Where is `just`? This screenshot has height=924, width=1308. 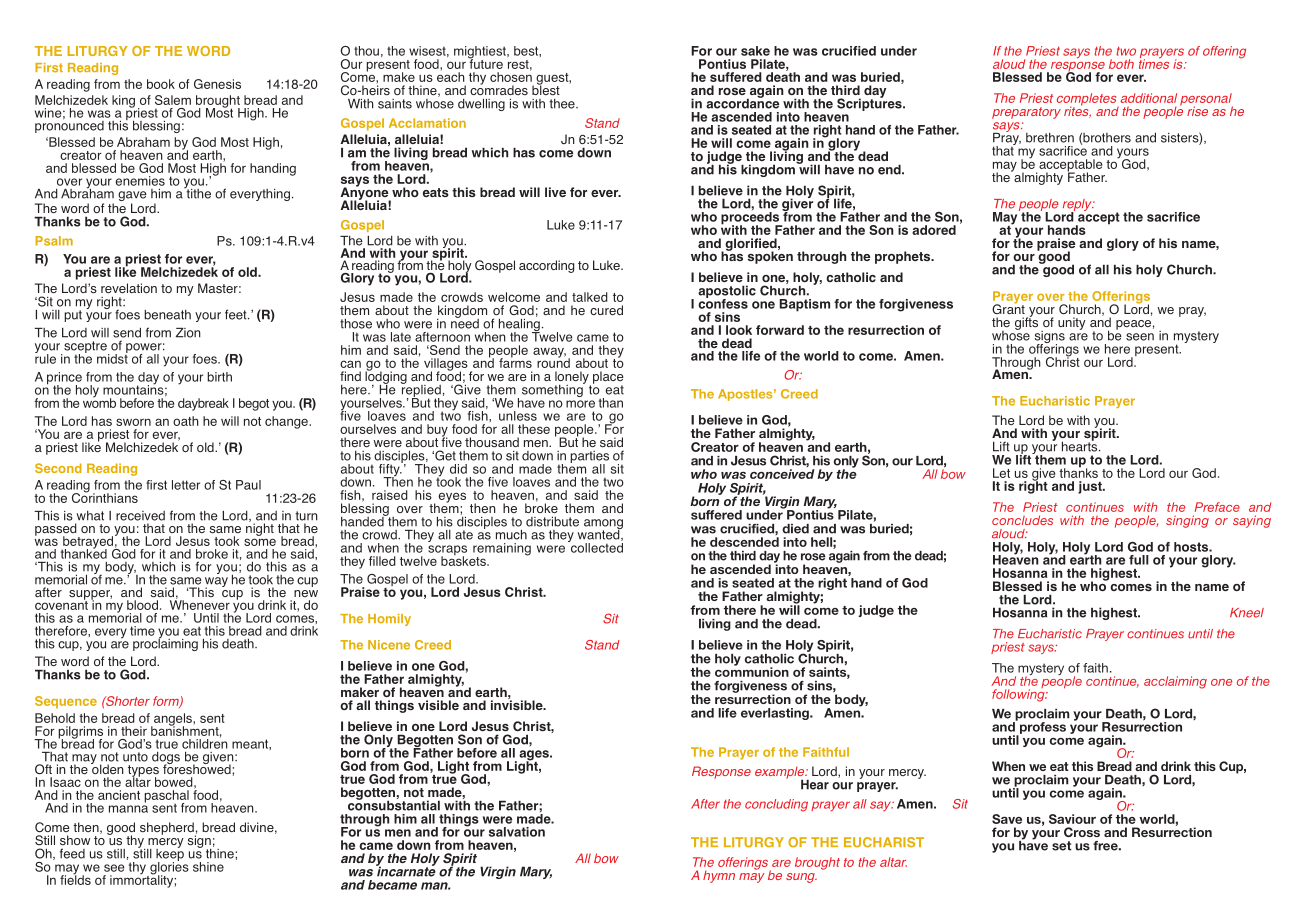 just is located at coordinates (1091, 487).
